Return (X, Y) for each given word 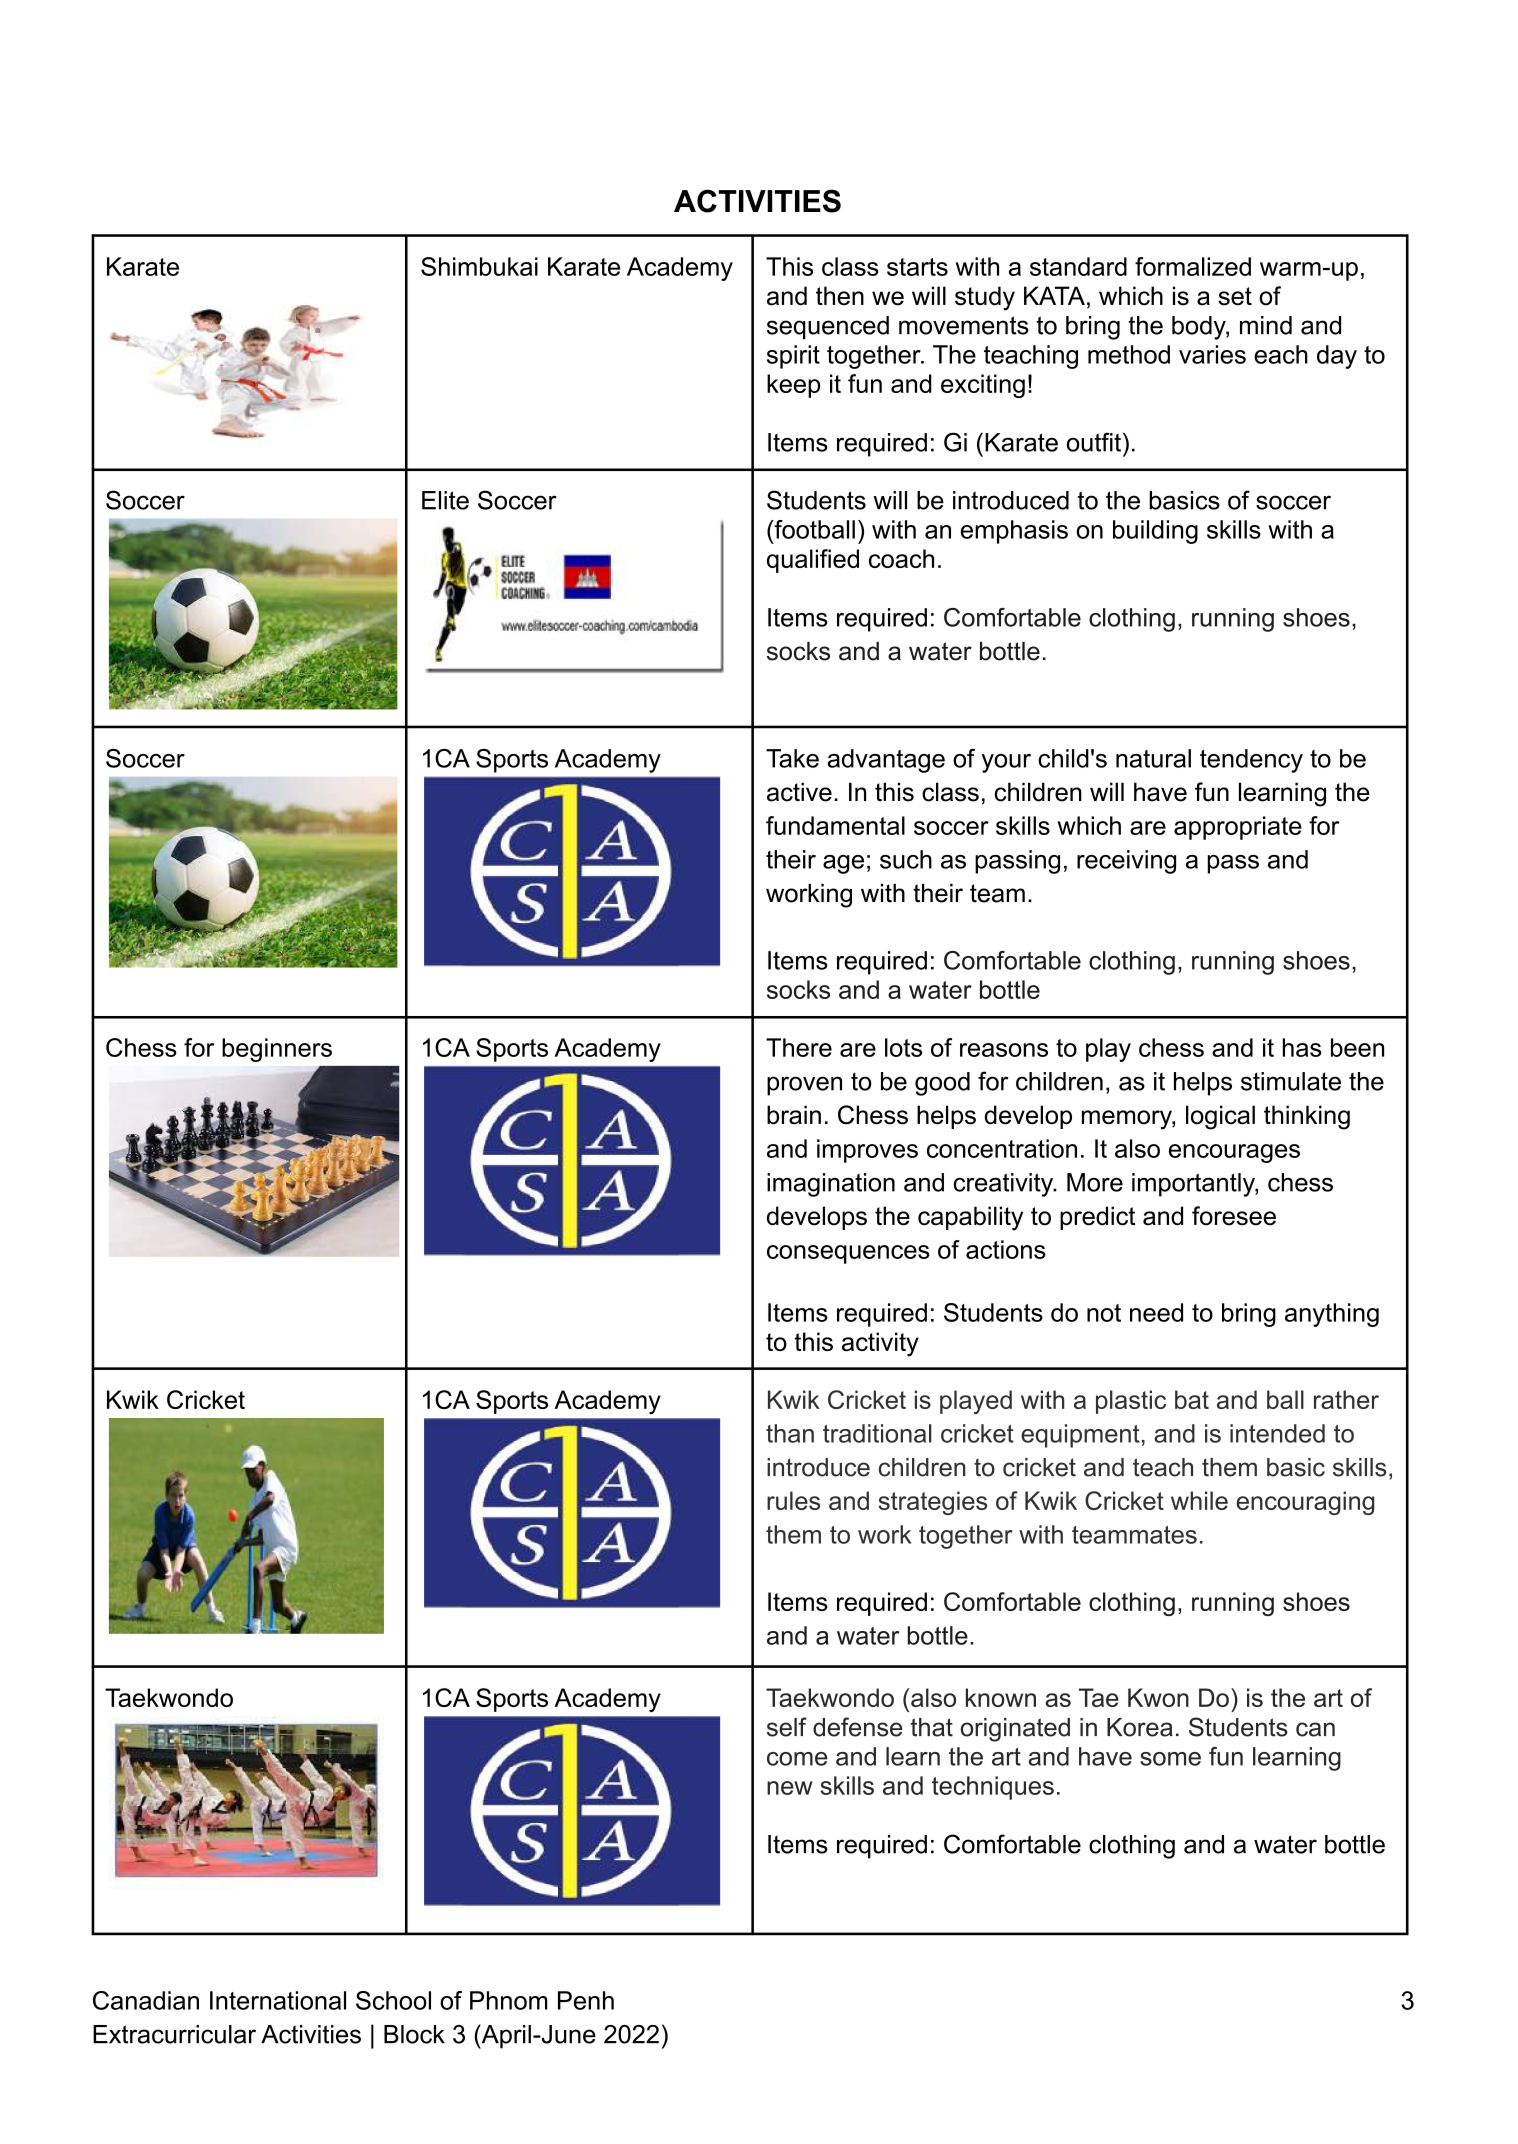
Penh (586, 2000)
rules (793, 1500)
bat (1192, 1399)
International (278, 2000)
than (790, 1433)
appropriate (1238, 828)
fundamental (835, 825)
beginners (277, 1050)
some (1170, 1759)
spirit (793, 357)
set (1235, 296)
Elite (445, 500)
